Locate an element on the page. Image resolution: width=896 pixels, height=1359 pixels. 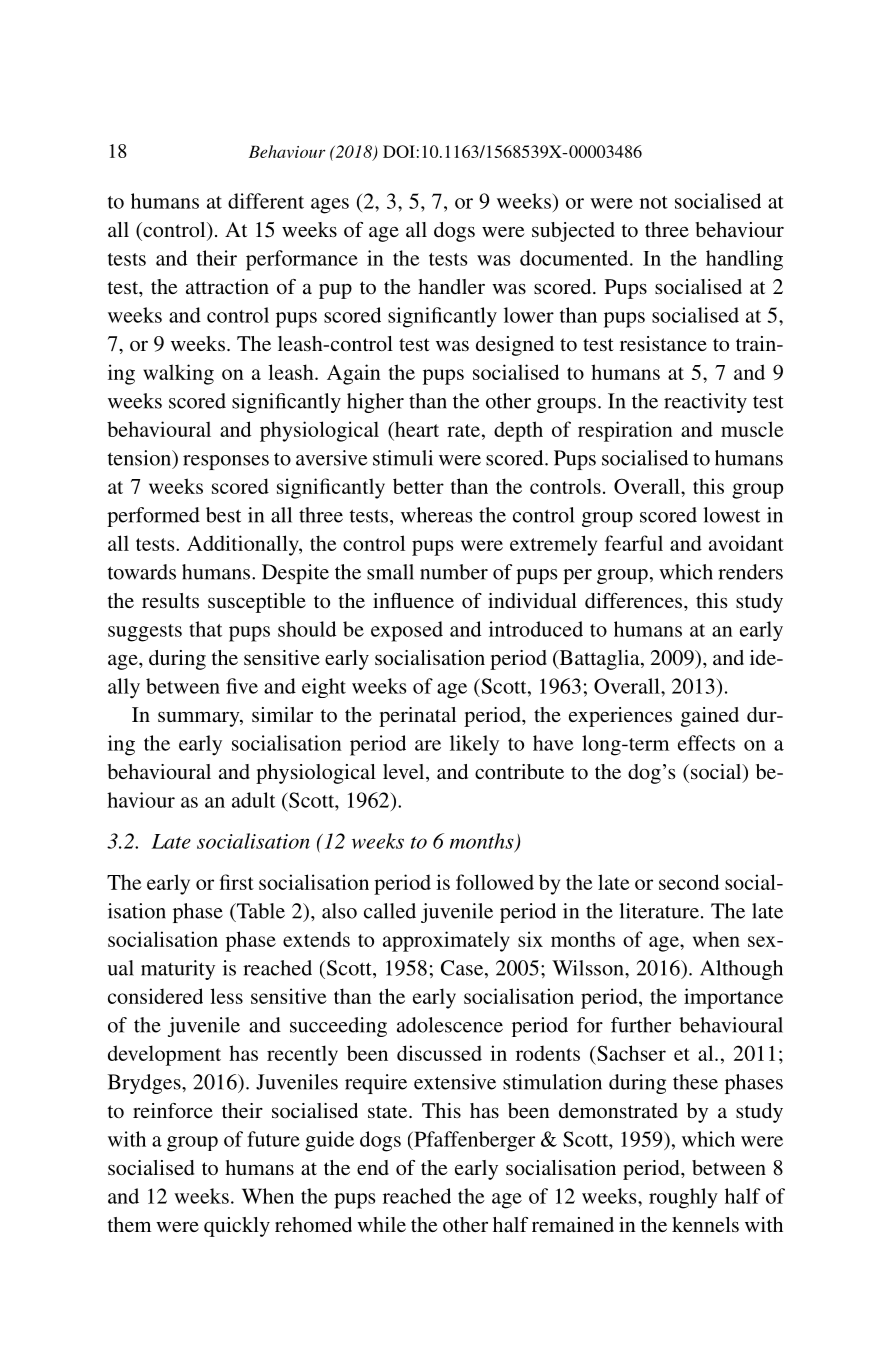
perinatal is located at coordinates (417, 717).
